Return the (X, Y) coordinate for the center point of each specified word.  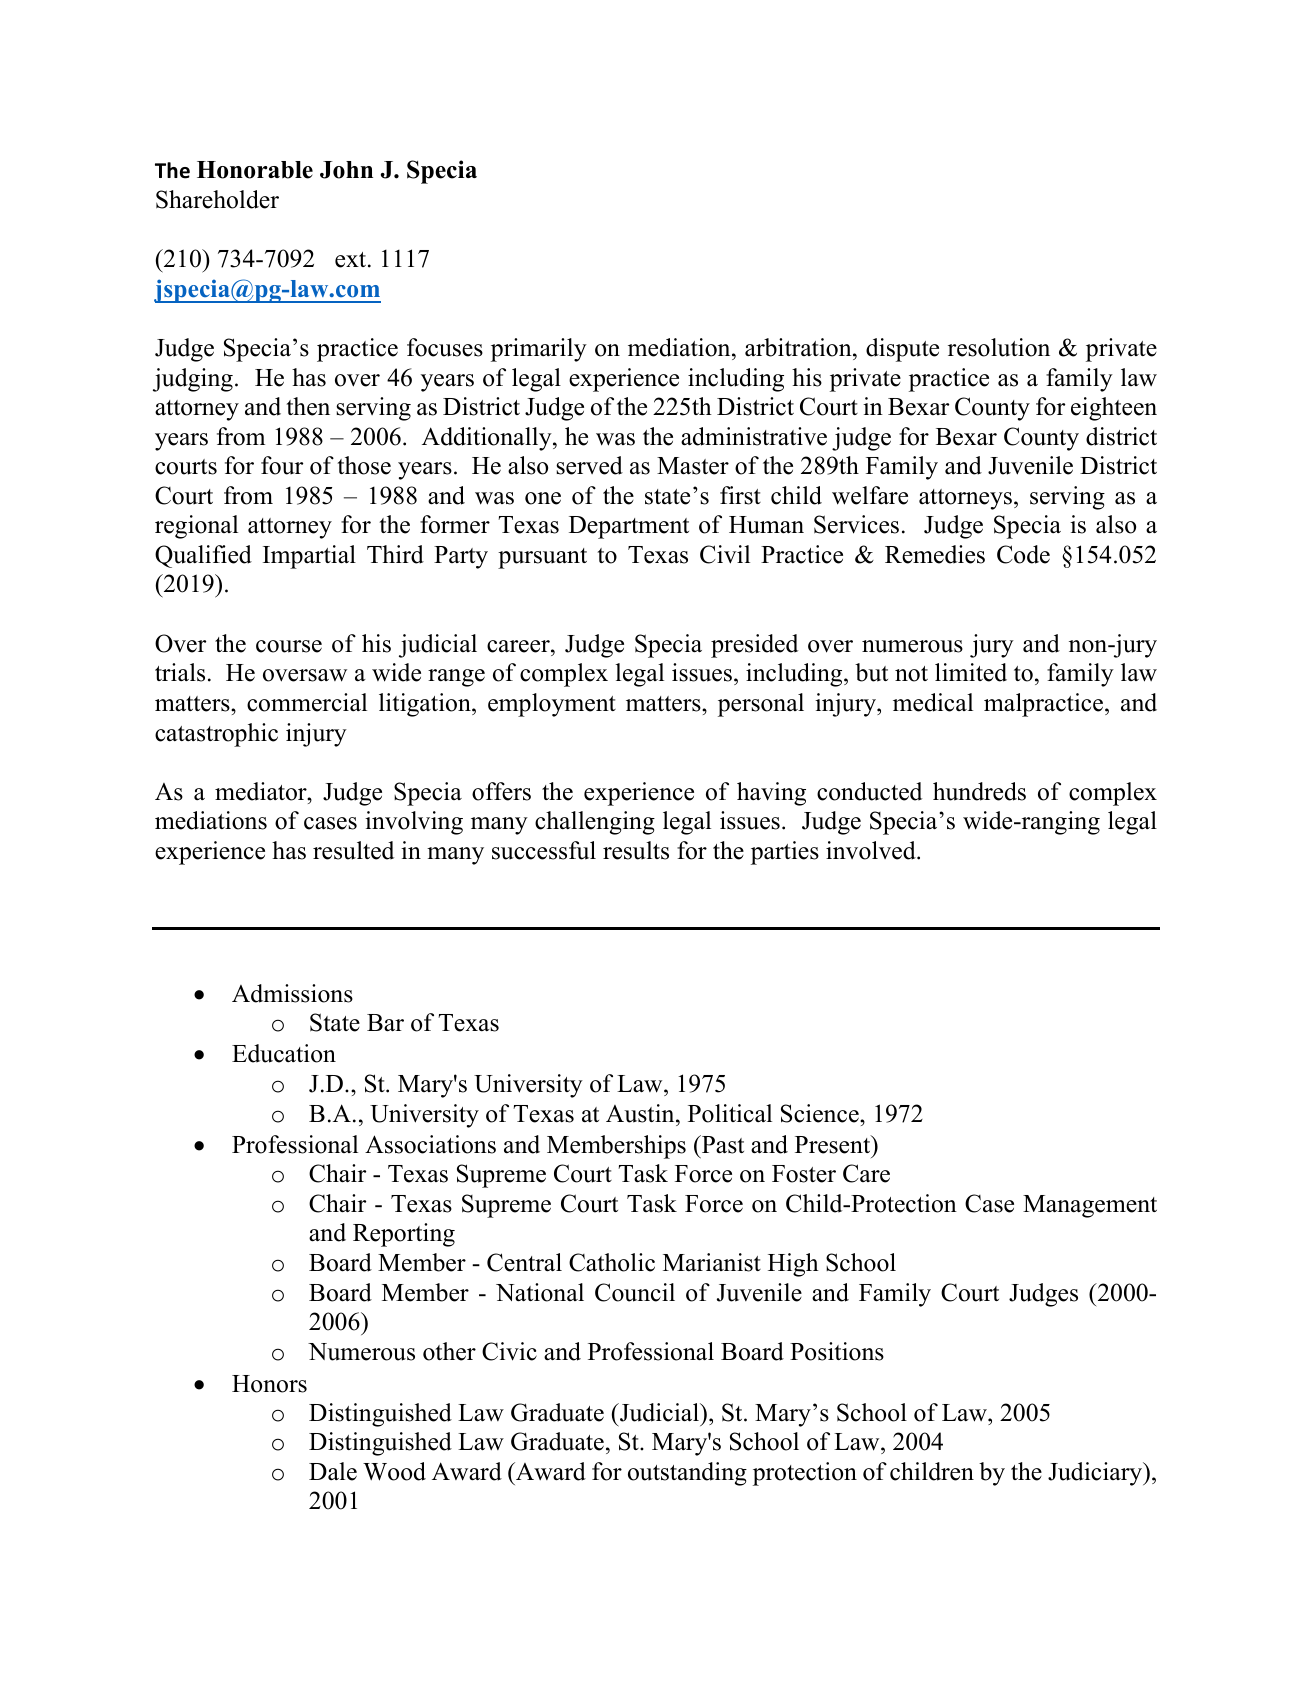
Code (1023, 554)
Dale (333, 1471)
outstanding (687, 1474)
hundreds (979, 791)
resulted (353, 850)
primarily (539, 350)
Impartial (309, 557)
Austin (641, 1113)
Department (629, 527)
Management (1090, 1206)
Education (284, 1053)
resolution (999, 347)
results (636, 850)
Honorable (255, 170)
